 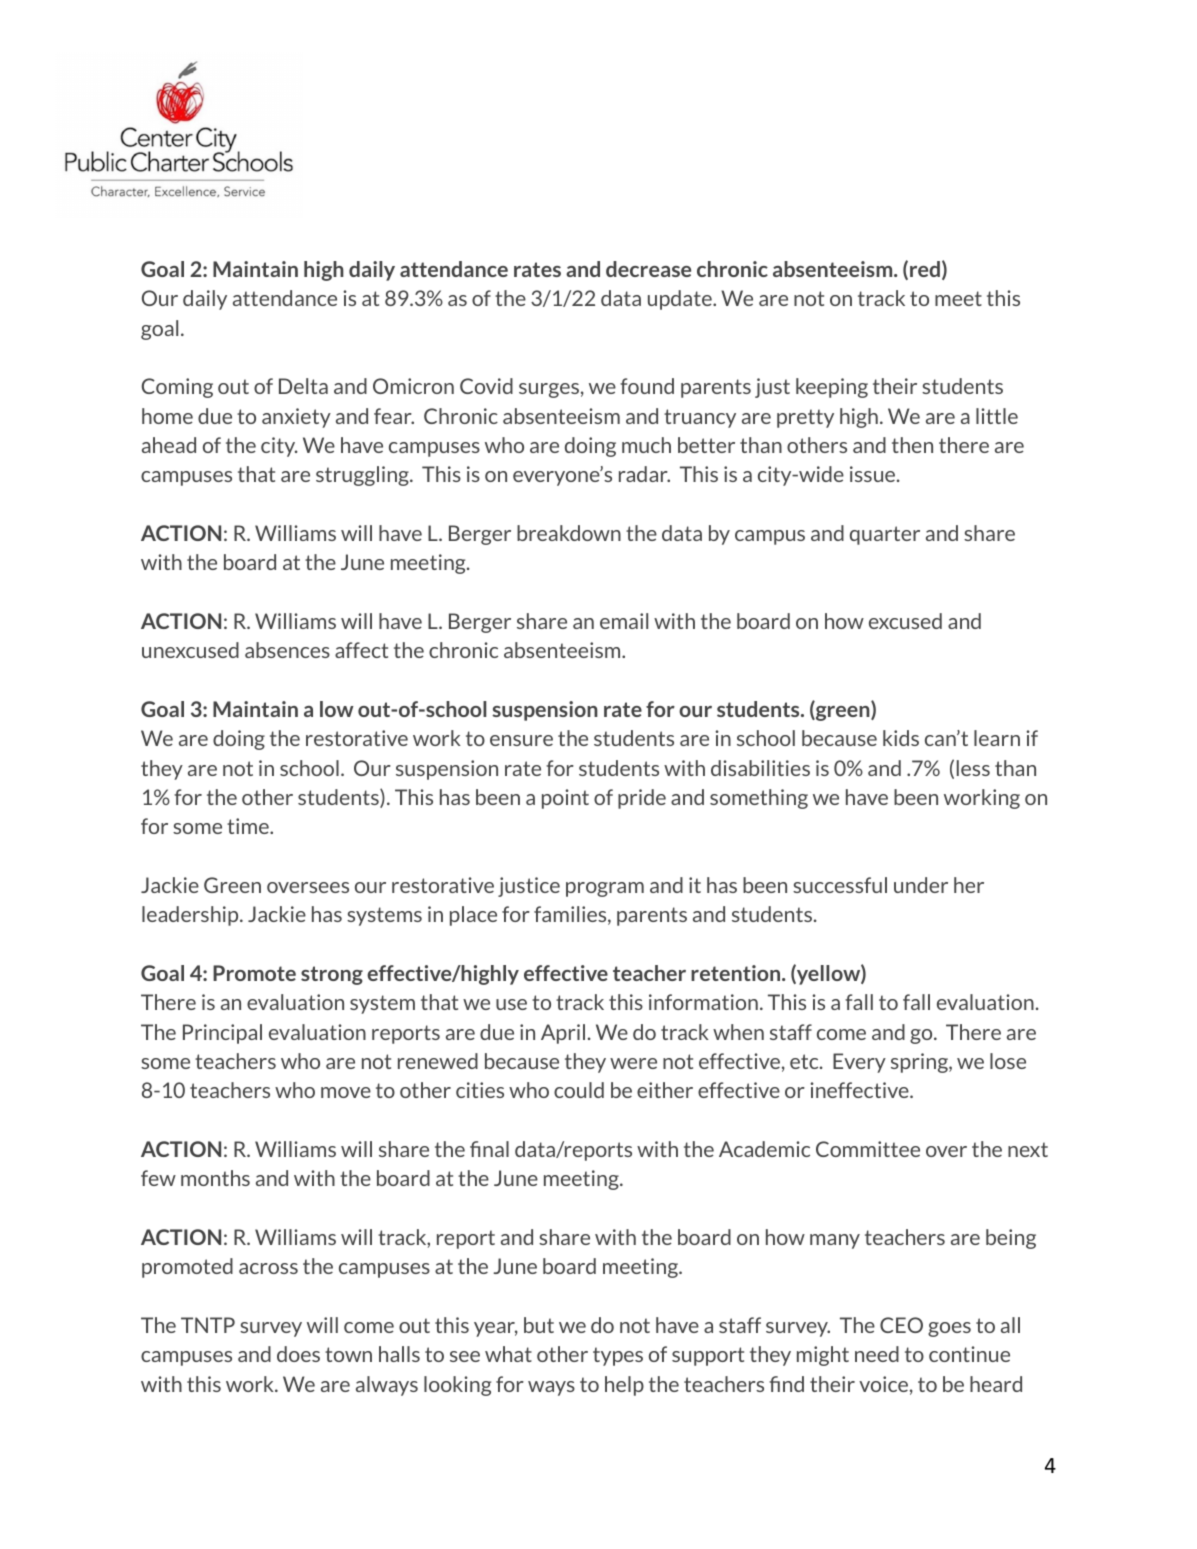 What do you see at coordinates (1008, 1061) in the screenshot?
I see `lose` at bounding box center [1008, 1061].
